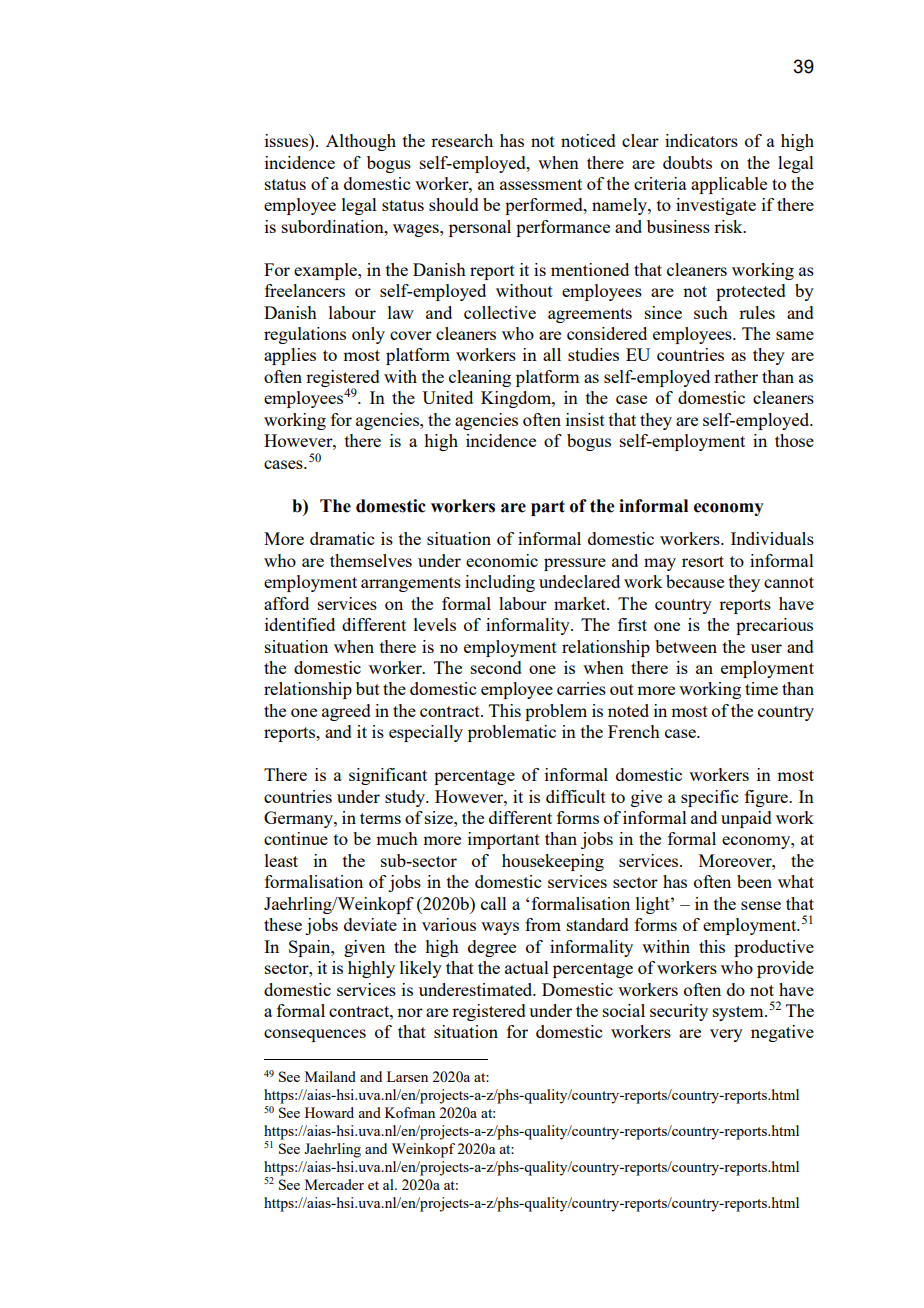 Image resolution: width=924 pixels, height=1308 pixels. What do you see at coordinates (290, 356) in the page?
I see `applies` at bounding box center [290, 356].
